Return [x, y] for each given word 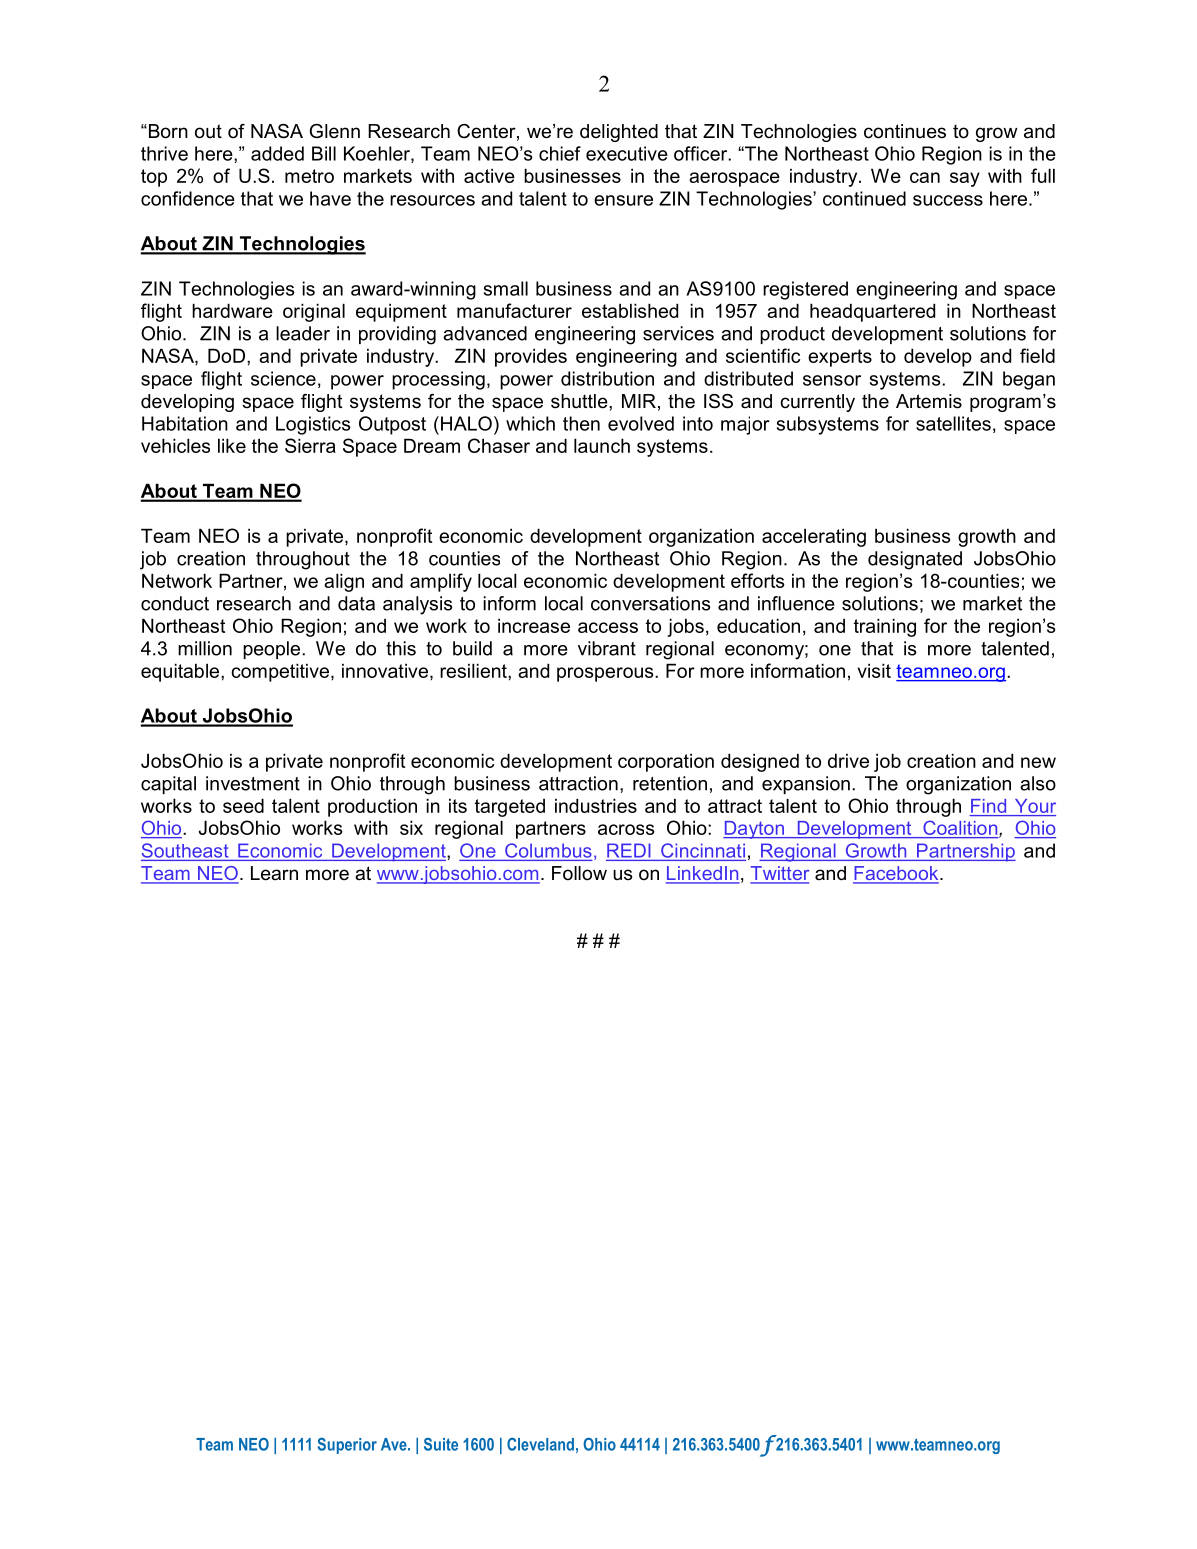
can [925, 177]
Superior [347, 1446]
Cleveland [540, 1444]
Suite [441, 1444]
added [277, 153]
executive [627, 153]
